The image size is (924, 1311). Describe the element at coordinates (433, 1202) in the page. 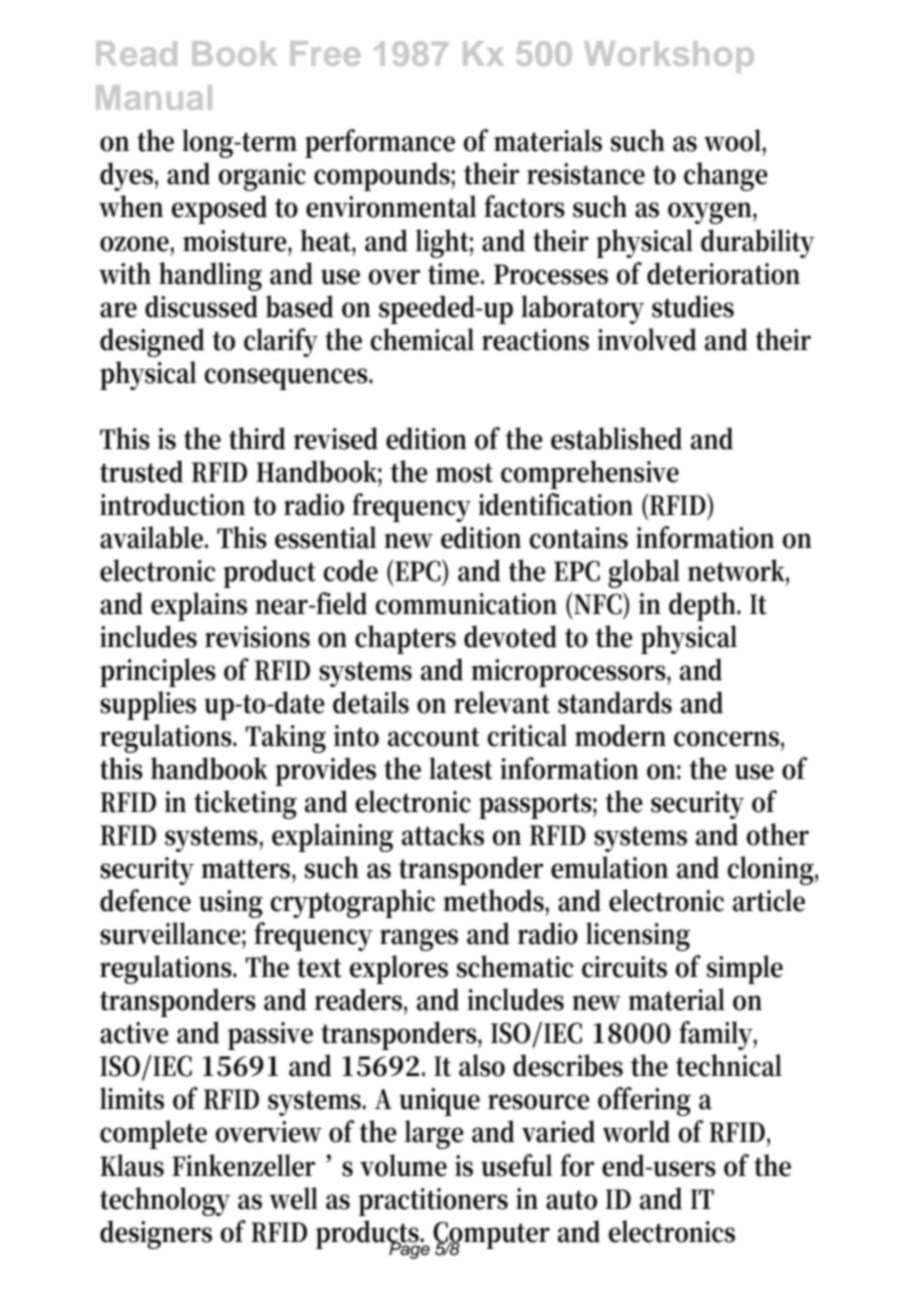

I see `practitioners` at that location.
